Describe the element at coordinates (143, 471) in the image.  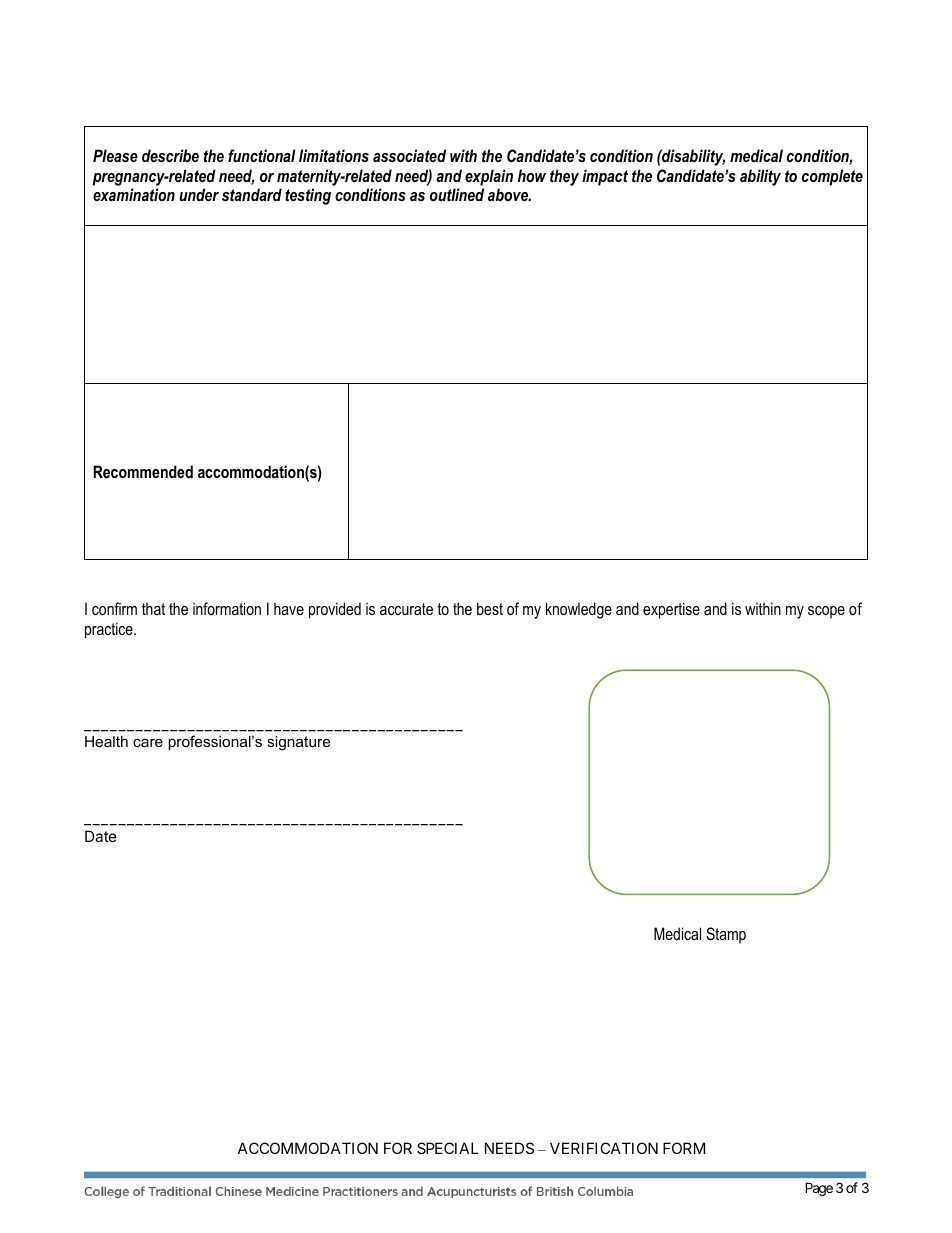
I see `Recommended` at that location.
